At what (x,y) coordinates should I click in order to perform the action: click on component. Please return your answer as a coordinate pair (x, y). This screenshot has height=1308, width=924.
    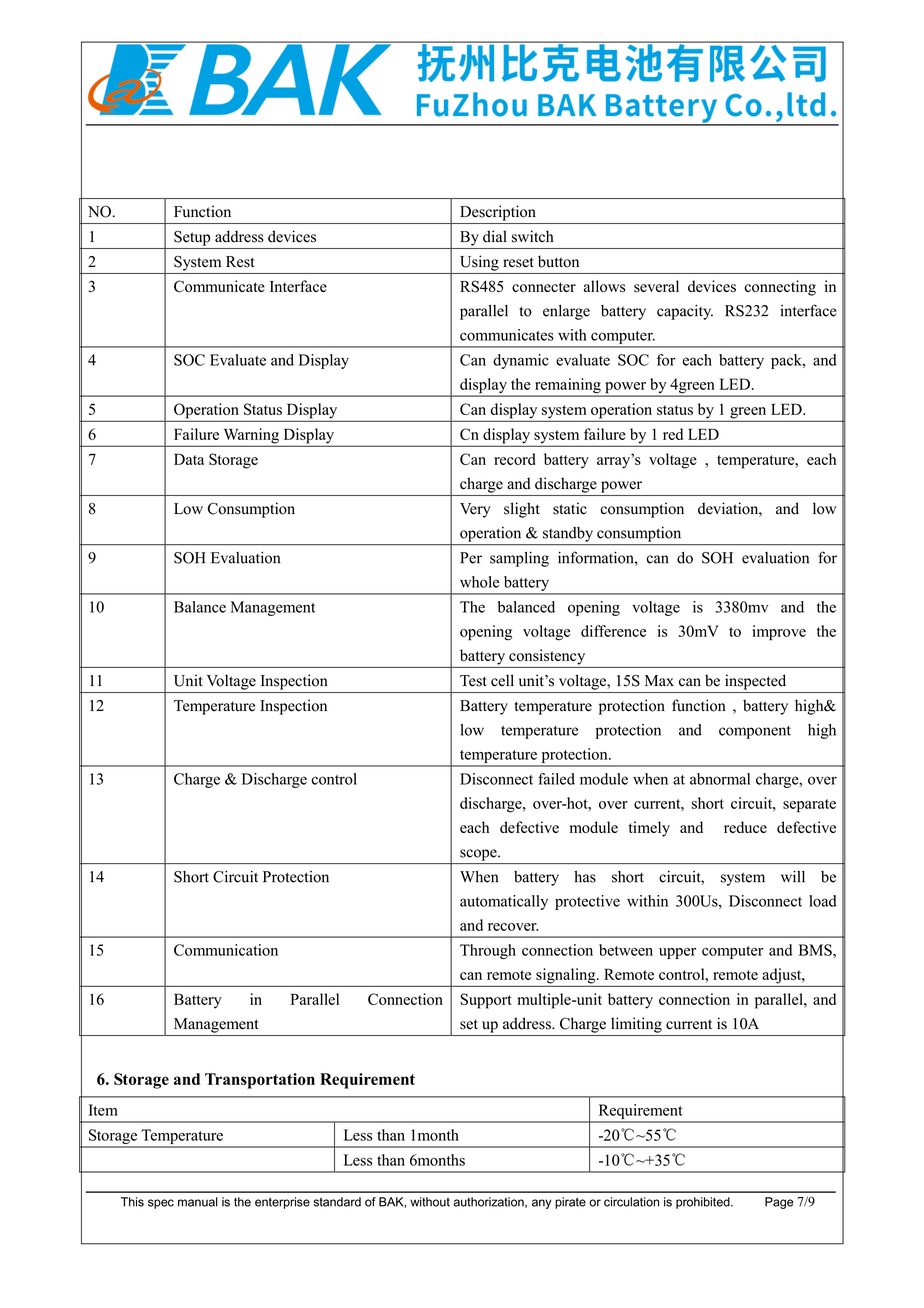
    Looking at the image, I should click on (755, 732).
